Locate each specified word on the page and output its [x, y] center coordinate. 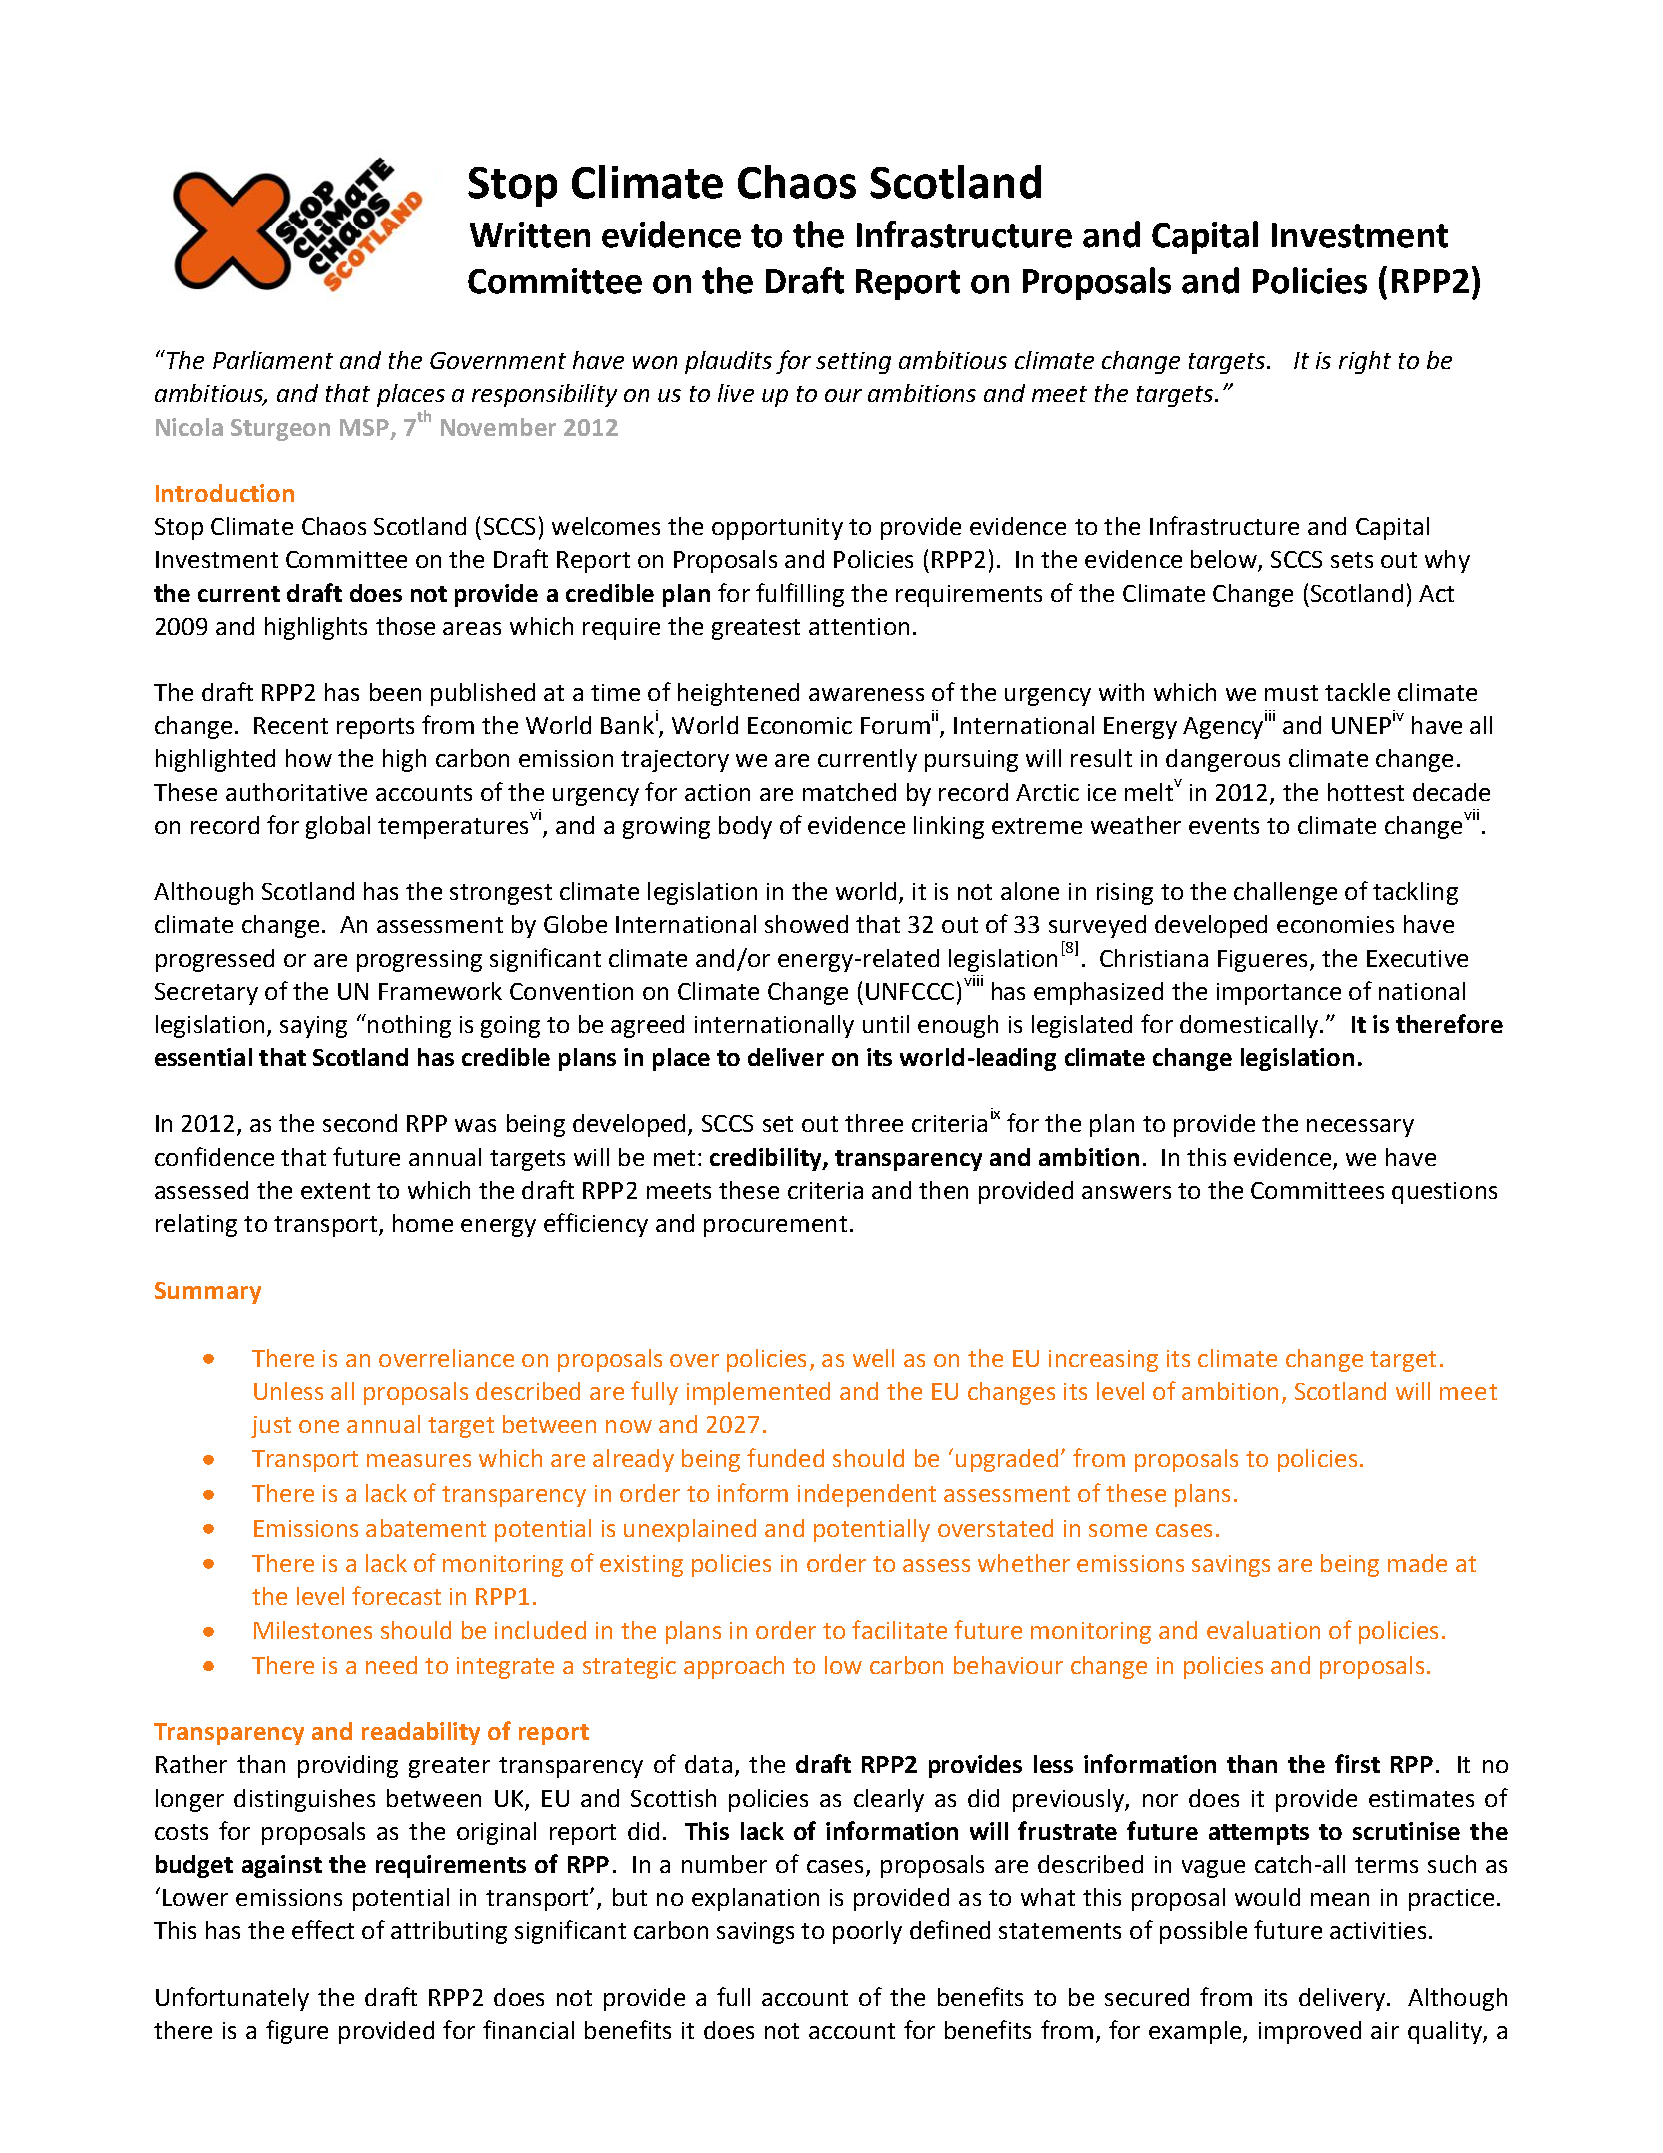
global [338, 827]
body [745, 827]
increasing [1103, 1361]
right [1365, 362]
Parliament [273, 360]
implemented [758, 1393]
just [271, 1427]
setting [853, 363]
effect [323, 1929]
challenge [1285, 893]
